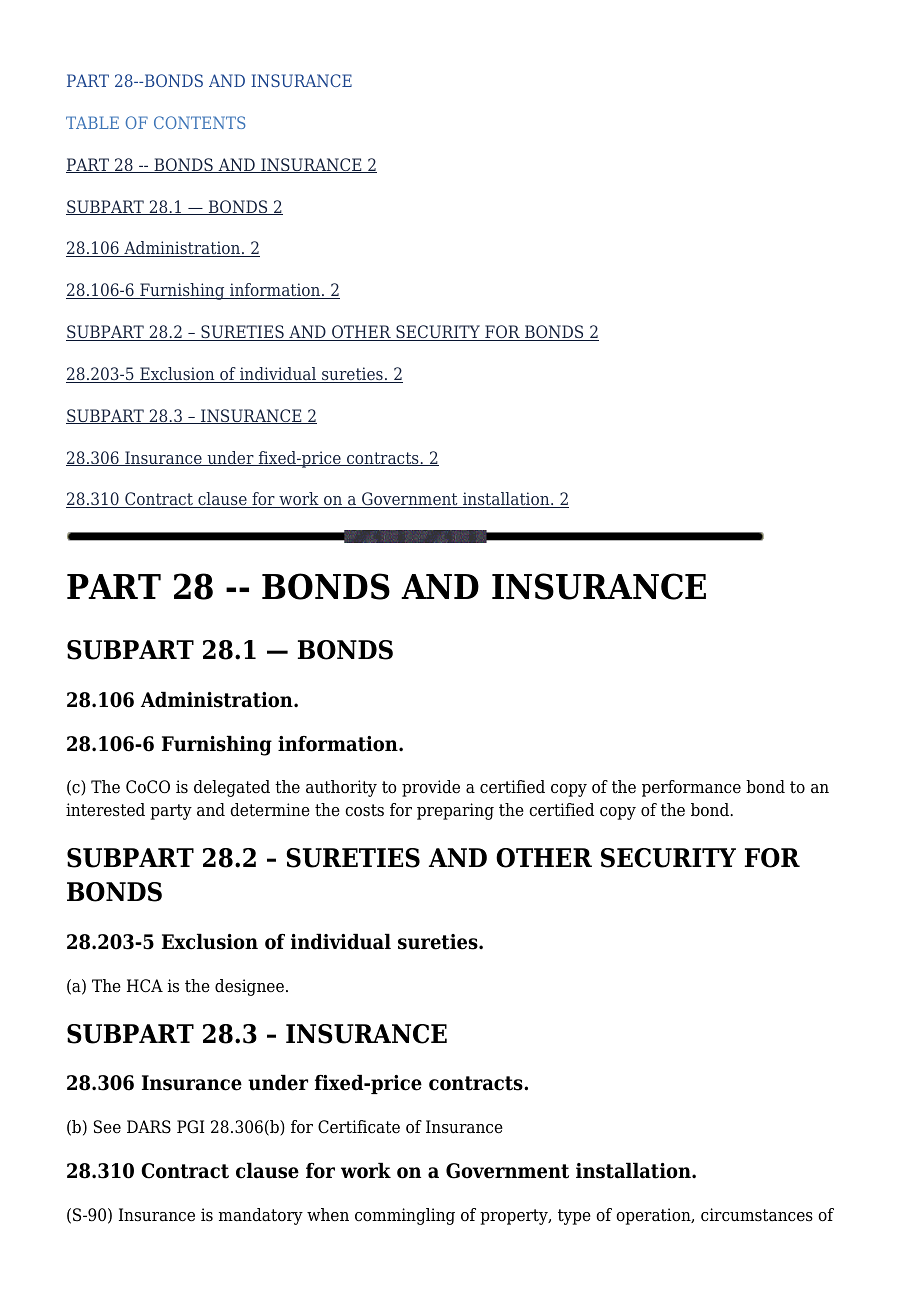 The width and height of the screenshot is (924, 1308). Describe the element at coordinates (105, 810) in the screenshot. I see `interested` at that location.
